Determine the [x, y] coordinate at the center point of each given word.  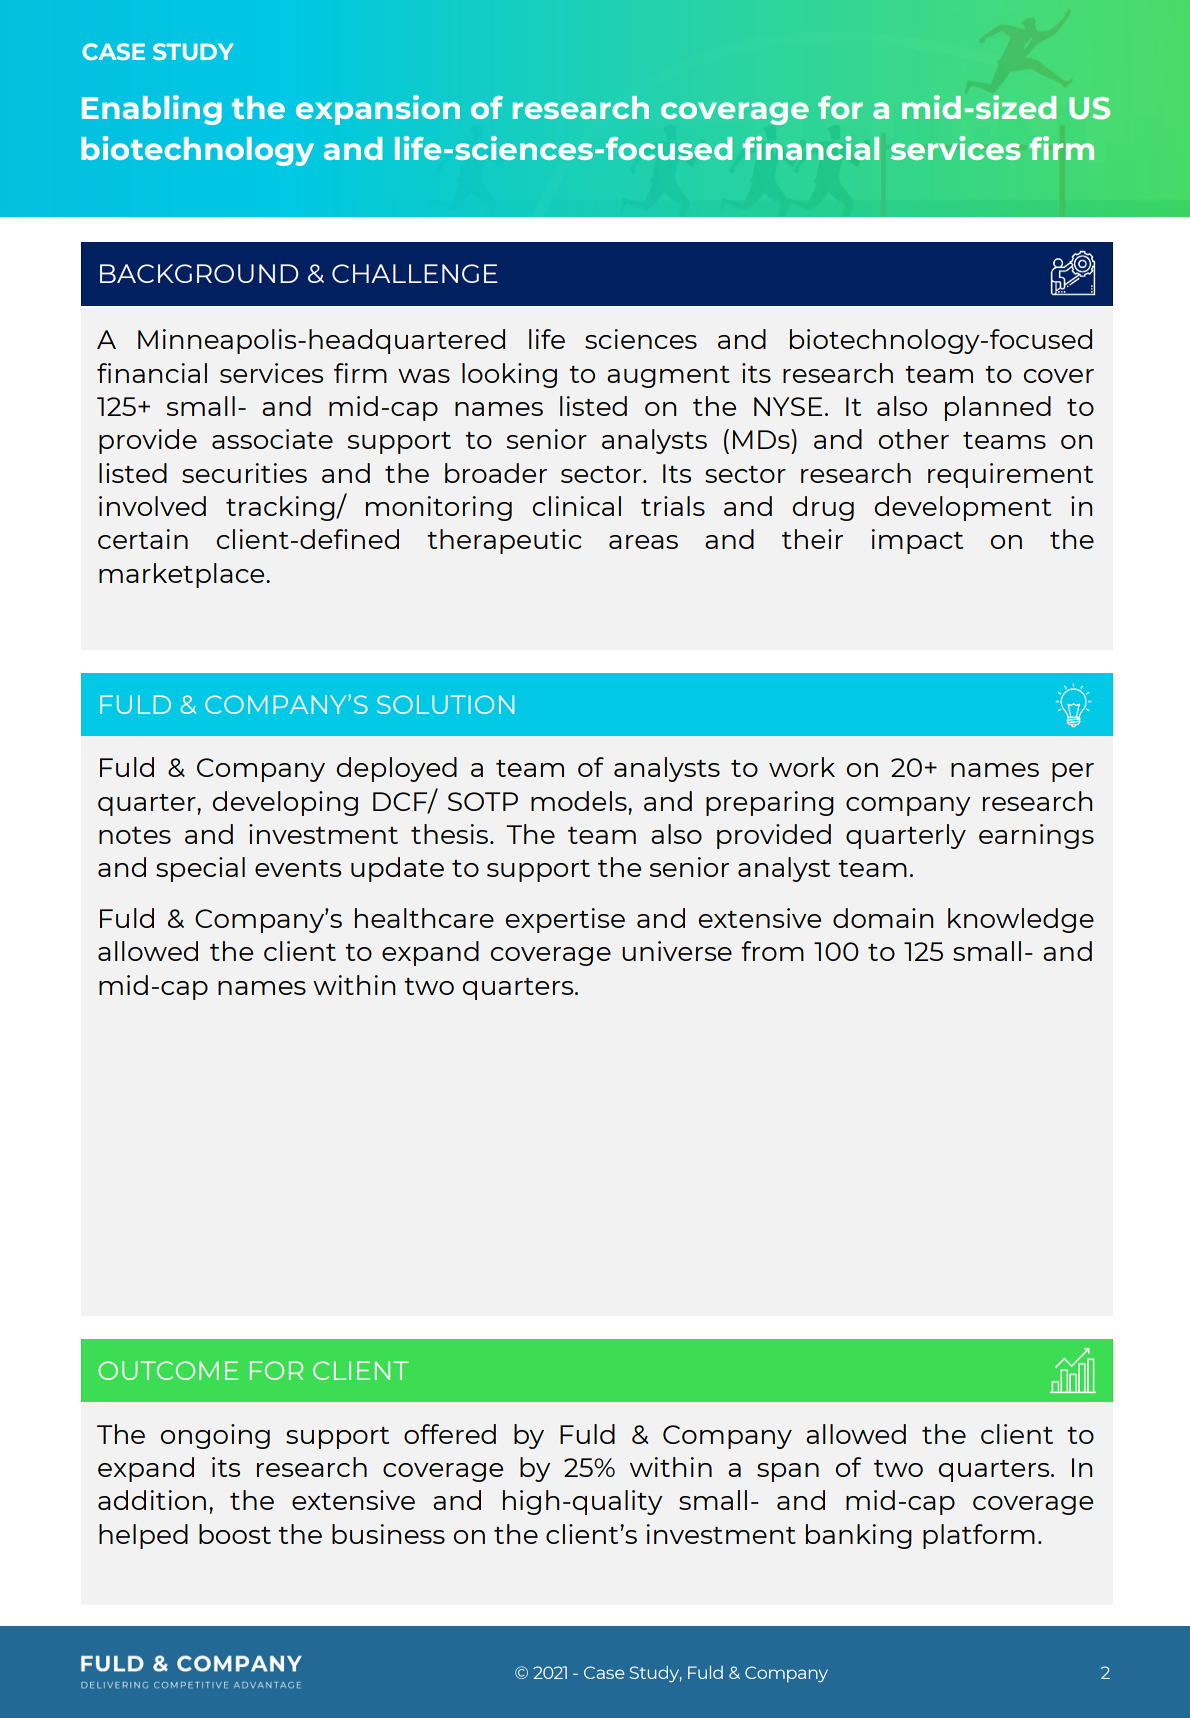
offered [450, 1434]
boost [235, 1534]
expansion [378, 110]
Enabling [152, 110]
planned [998, 408]
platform [979, 1536]
